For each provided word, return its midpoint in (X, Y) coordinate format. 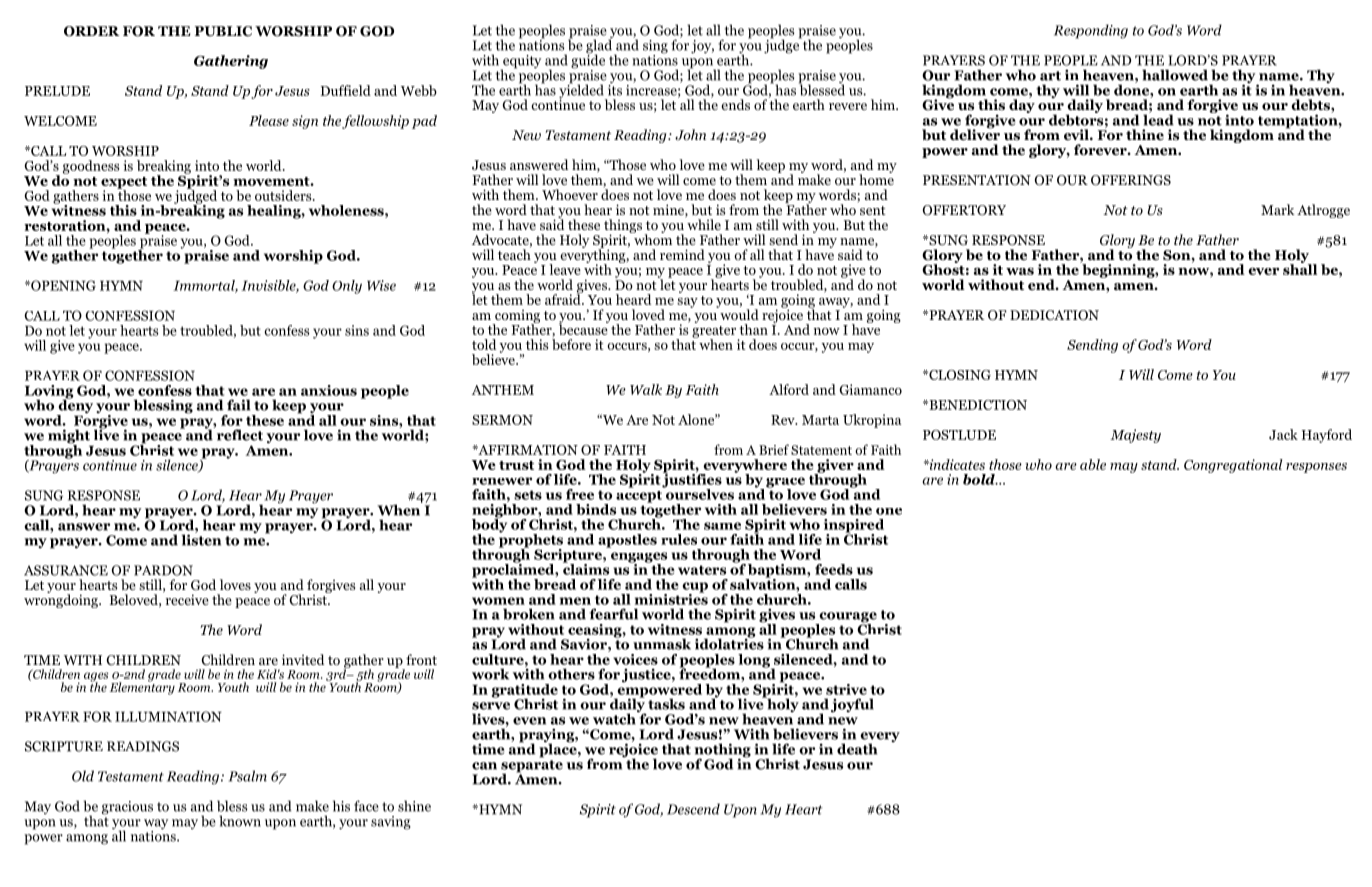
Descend (693, 809)
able (1093, 464)
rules (679, 539)
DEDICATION (1054, 315)
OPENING (62, 285)
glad (600, 46)
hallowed (1175, 75)
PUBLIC (223, 31)
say (687, 303)
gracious (127, 808)
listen (201, 539)
